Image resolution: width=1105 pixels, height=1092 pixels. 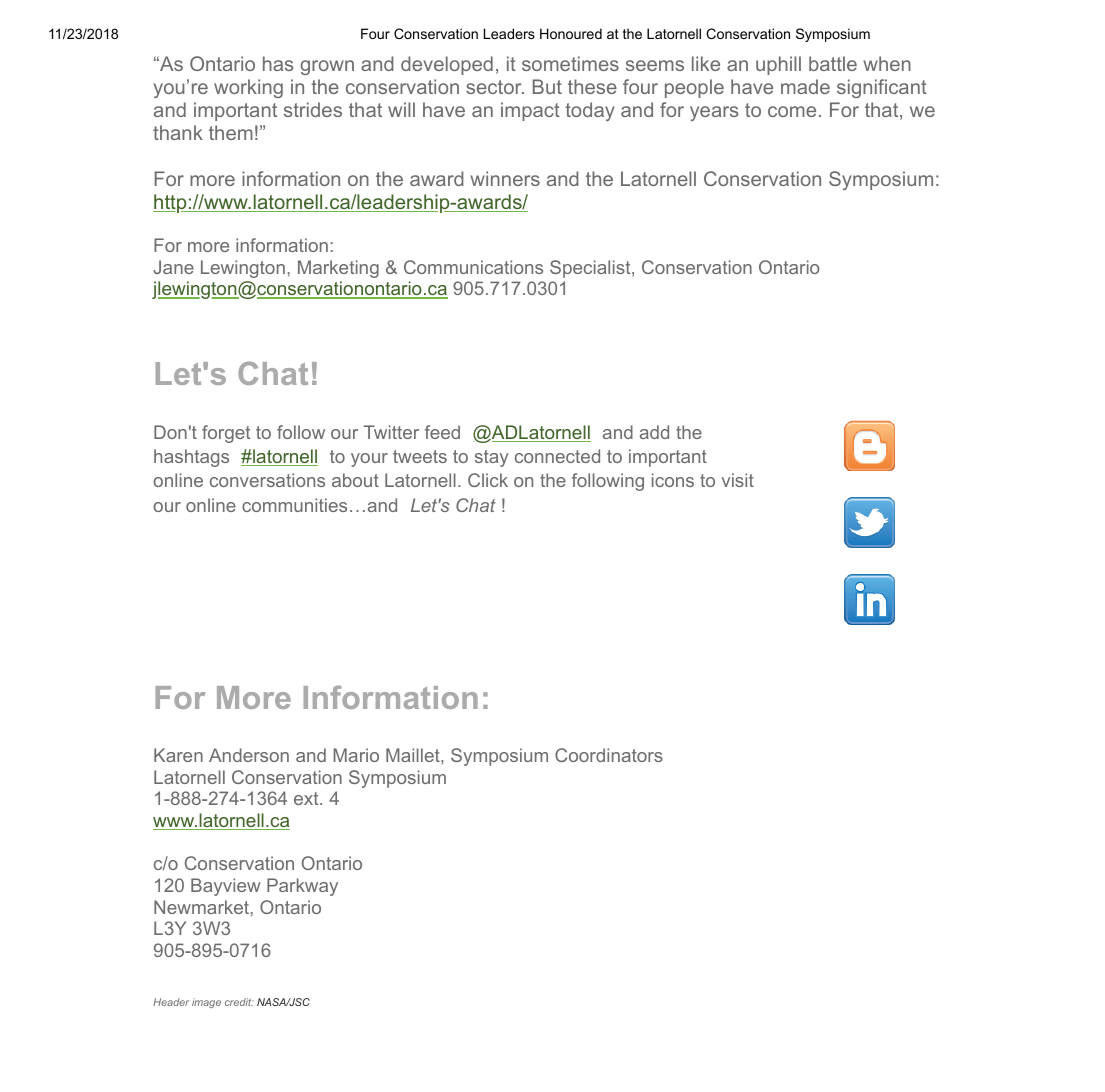 I want to click on credit, so click(x=239, y=1002).
